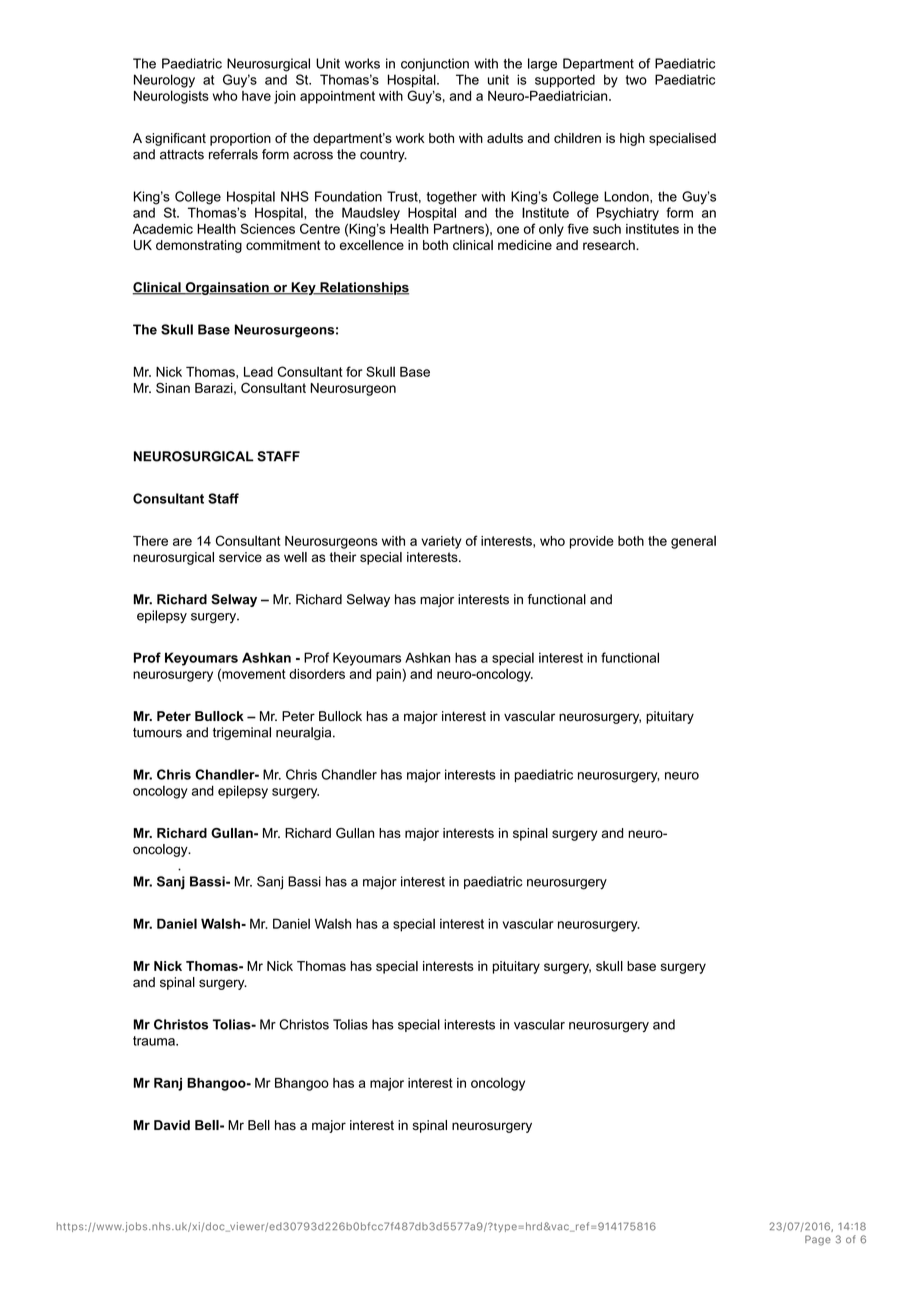 The image size is (924, 1308). Describe the element at coordinates (636, 80) in the screenshot. I see `two` at that location.
